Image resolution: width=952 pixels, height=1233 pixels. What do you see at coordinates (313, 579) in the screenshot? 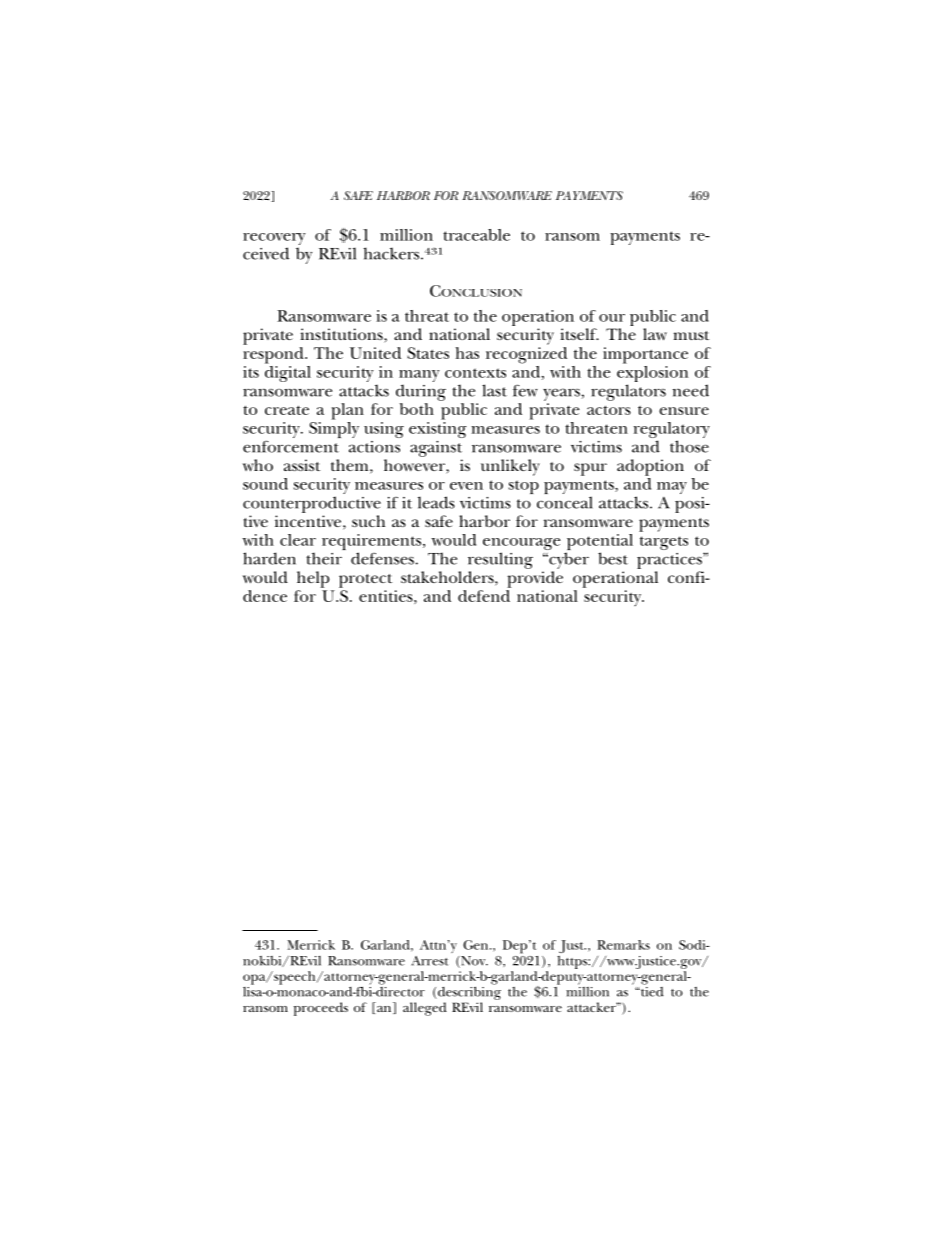
I see `help` at bounding box center [313, 579].
